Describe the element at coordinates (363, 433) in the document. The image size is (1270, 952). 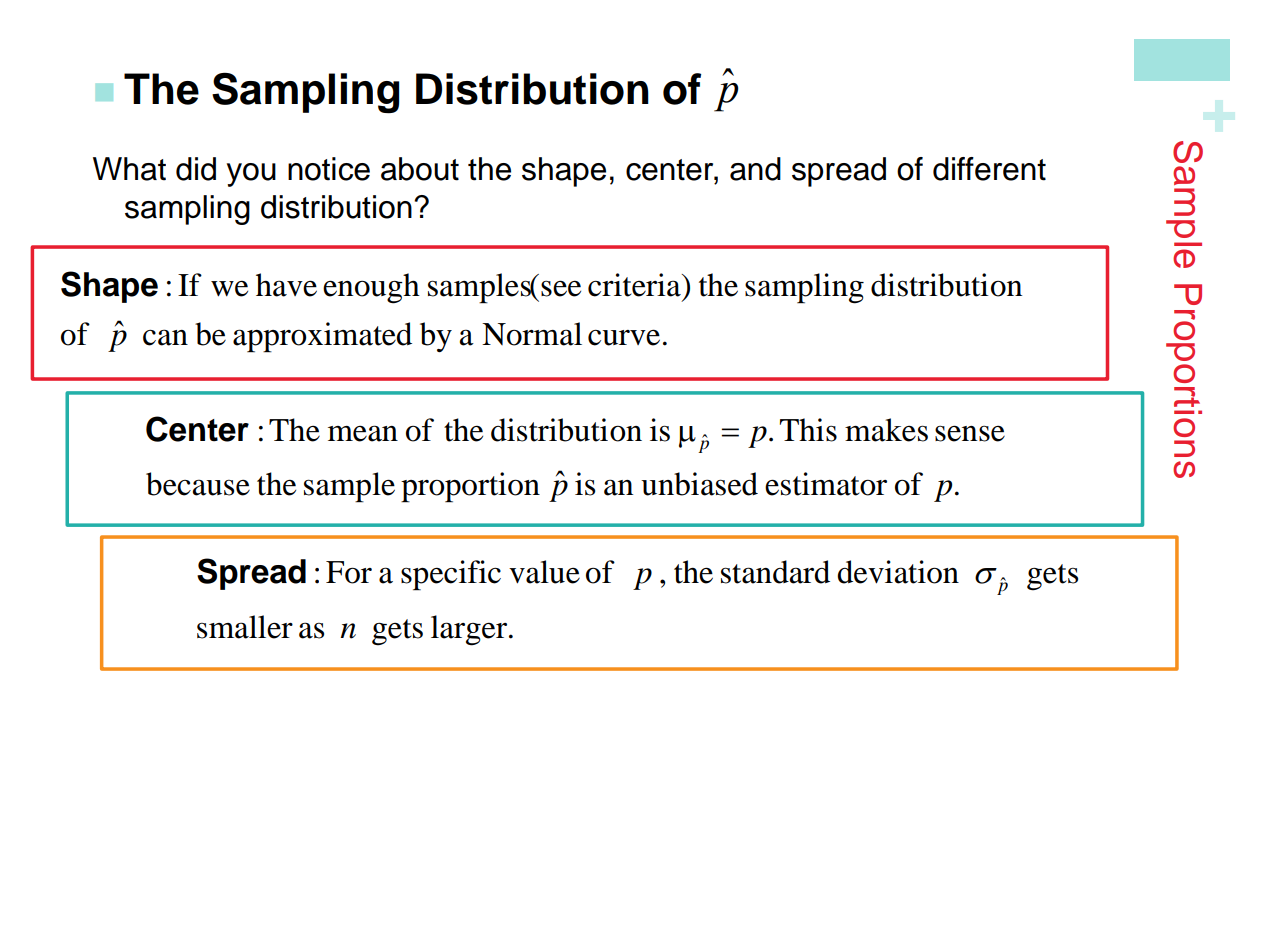
I see `mean` at that location.
